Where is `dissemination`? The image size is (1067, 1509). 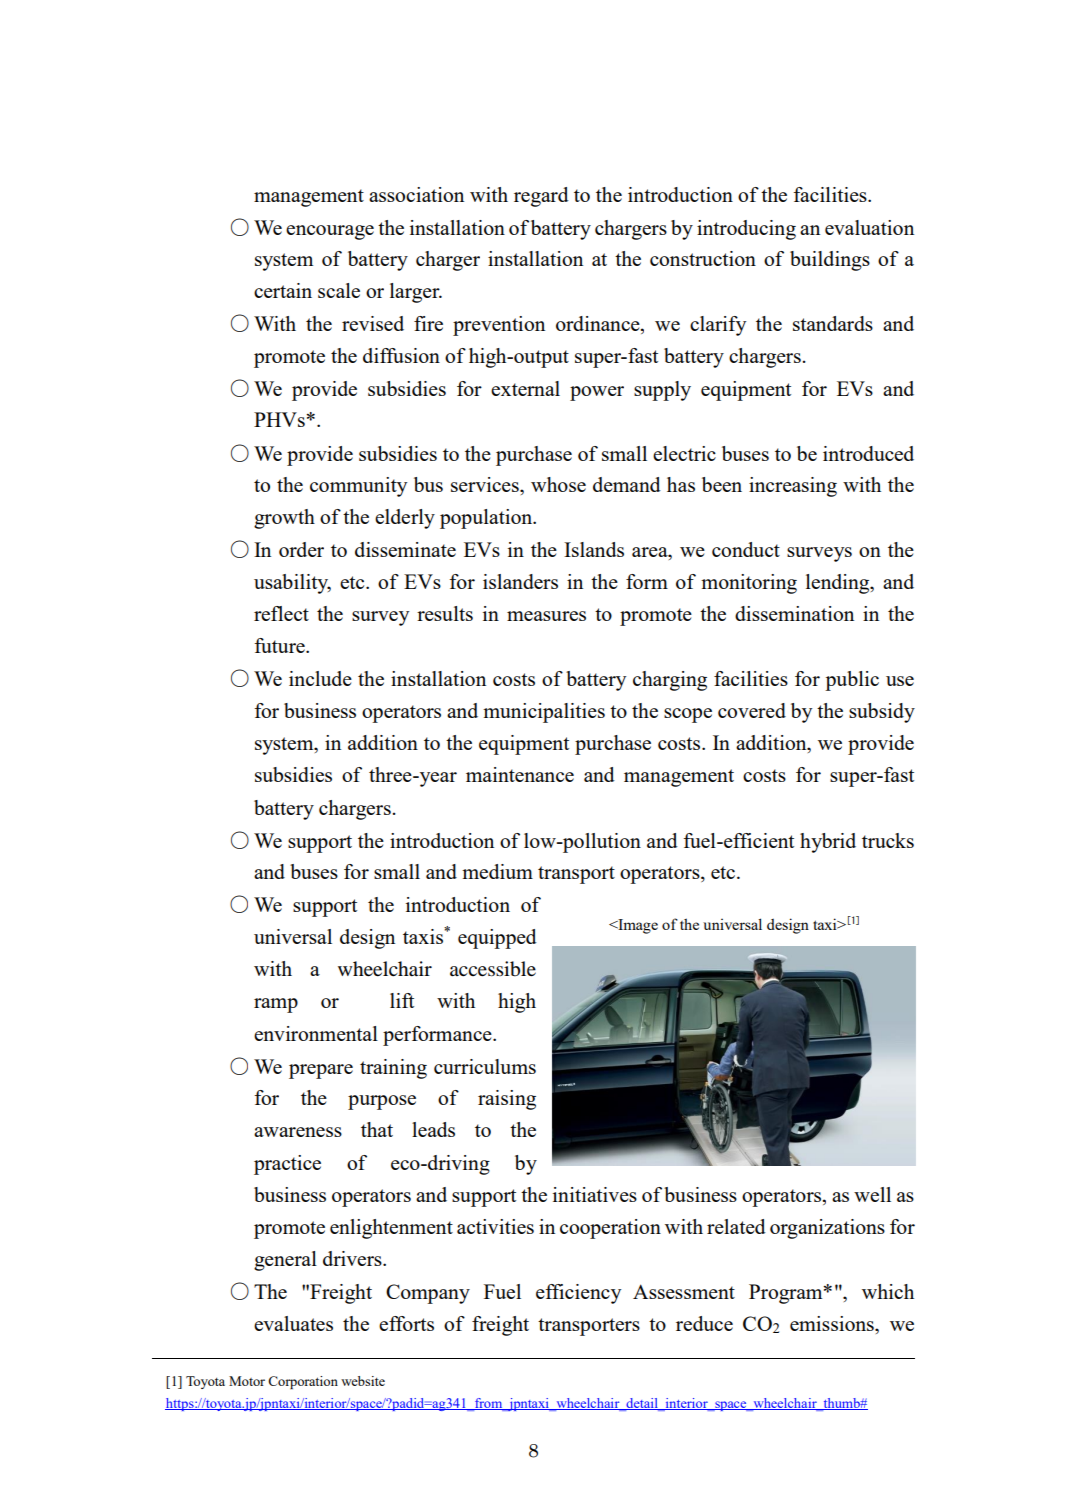
dissemination is located at coordinates (794, 613).
